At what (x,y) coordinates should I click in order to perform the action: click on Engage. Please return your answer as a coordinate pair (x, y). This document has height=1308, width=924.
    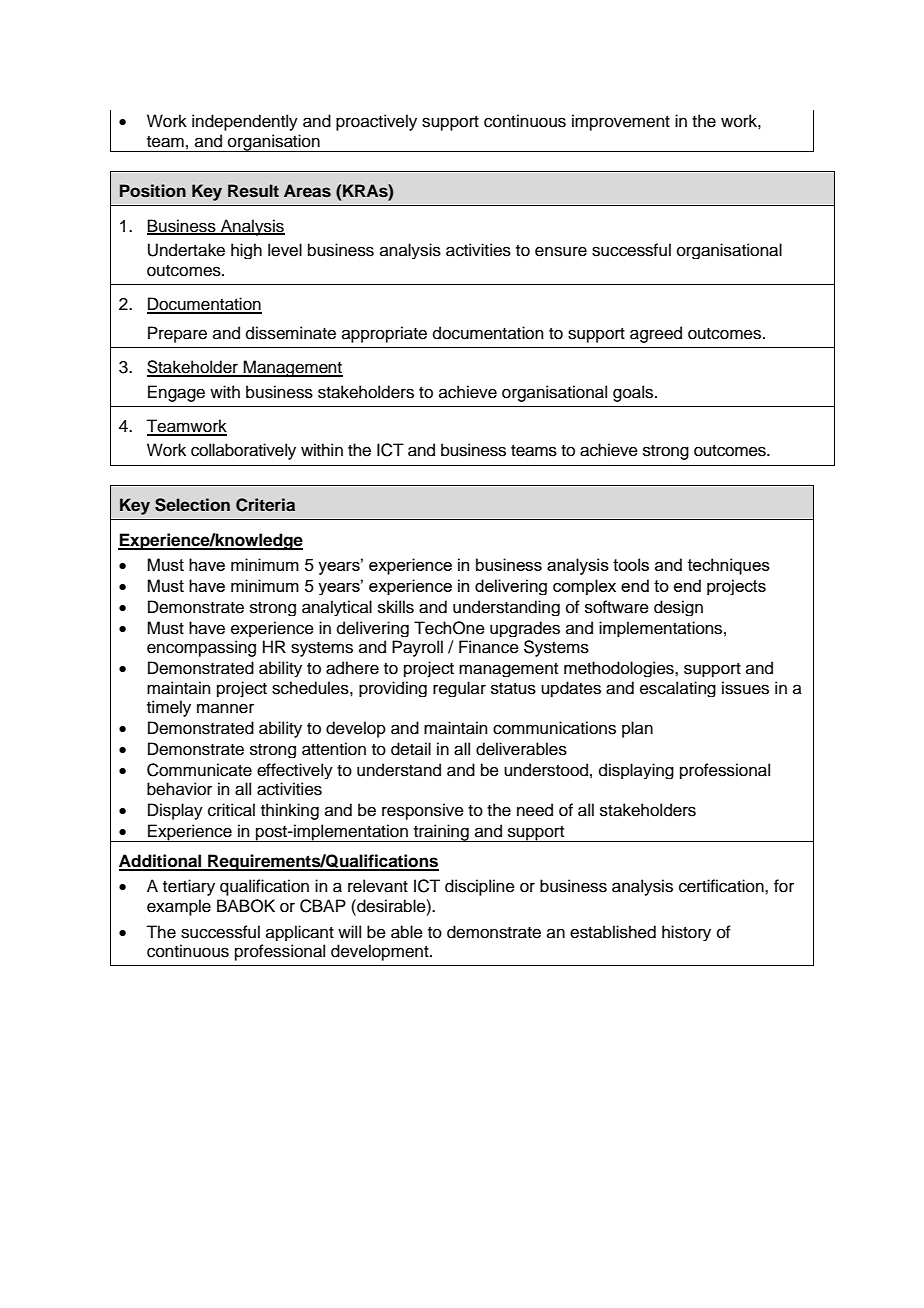
    Looking at the image, I should click on (176, 393).
